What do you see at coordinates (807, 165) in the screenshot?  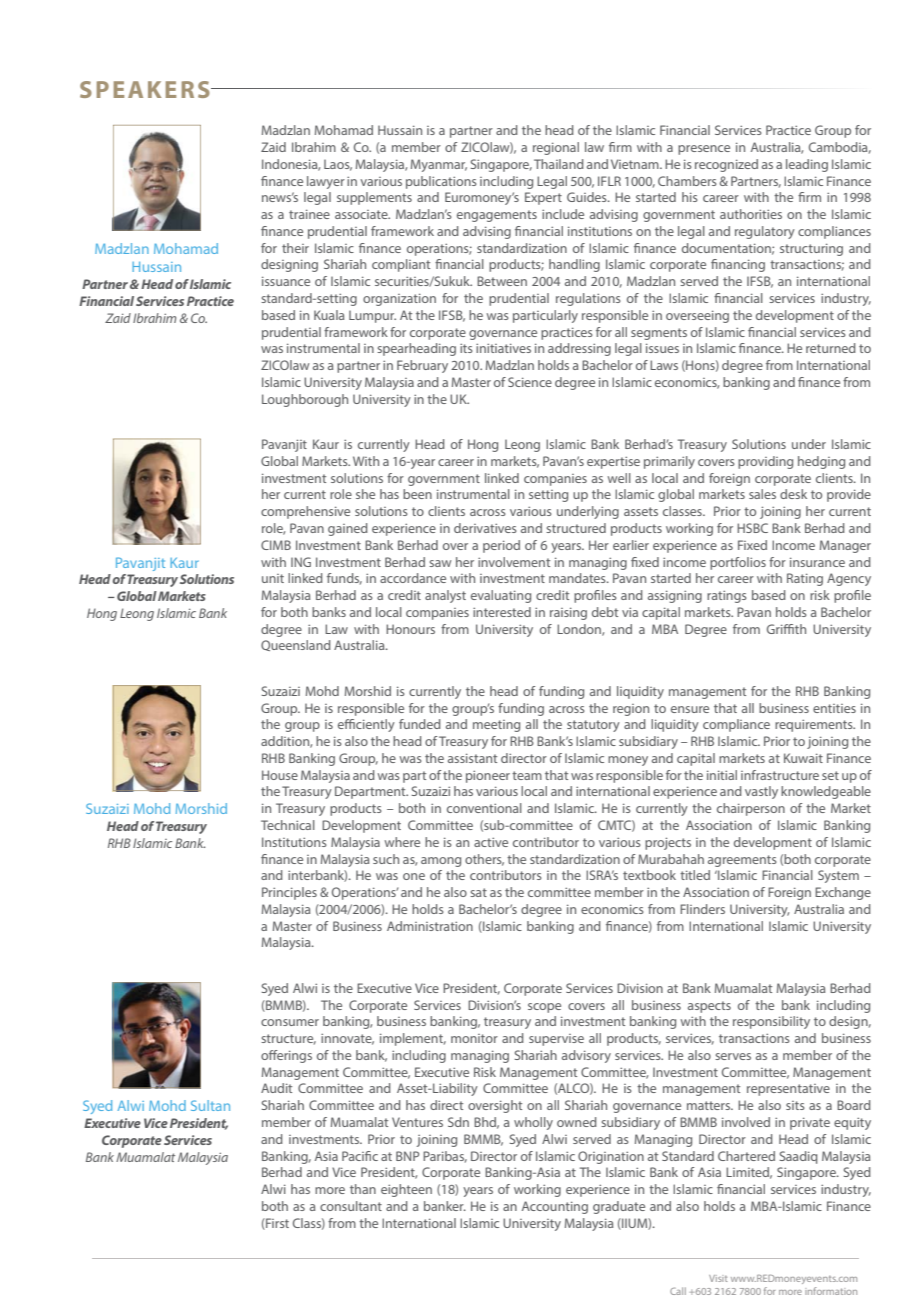 I see `leading` at bounding box center [807, 165].
